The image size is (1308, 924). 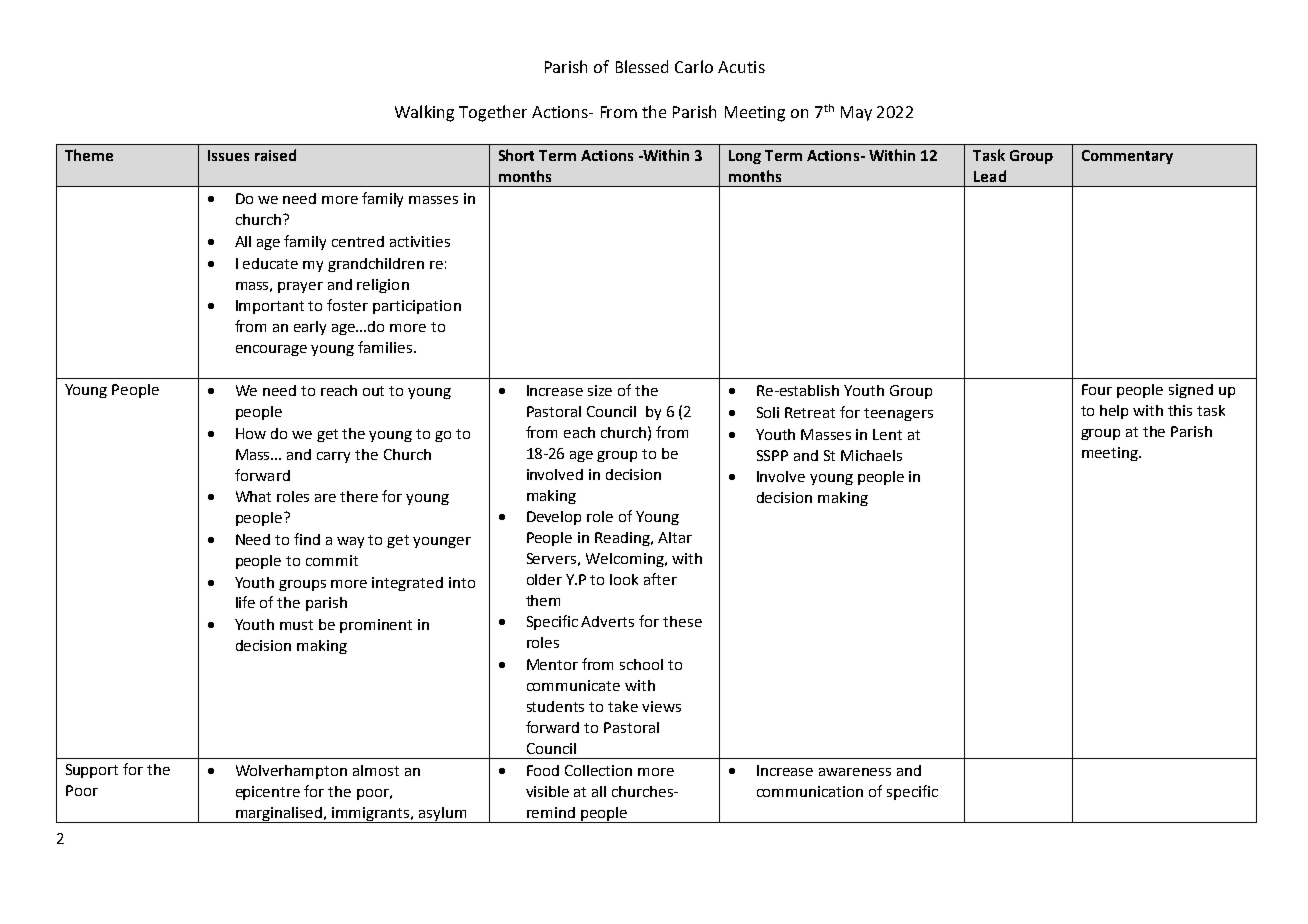 I want to click on Issues, so click(x=228, y=155).
